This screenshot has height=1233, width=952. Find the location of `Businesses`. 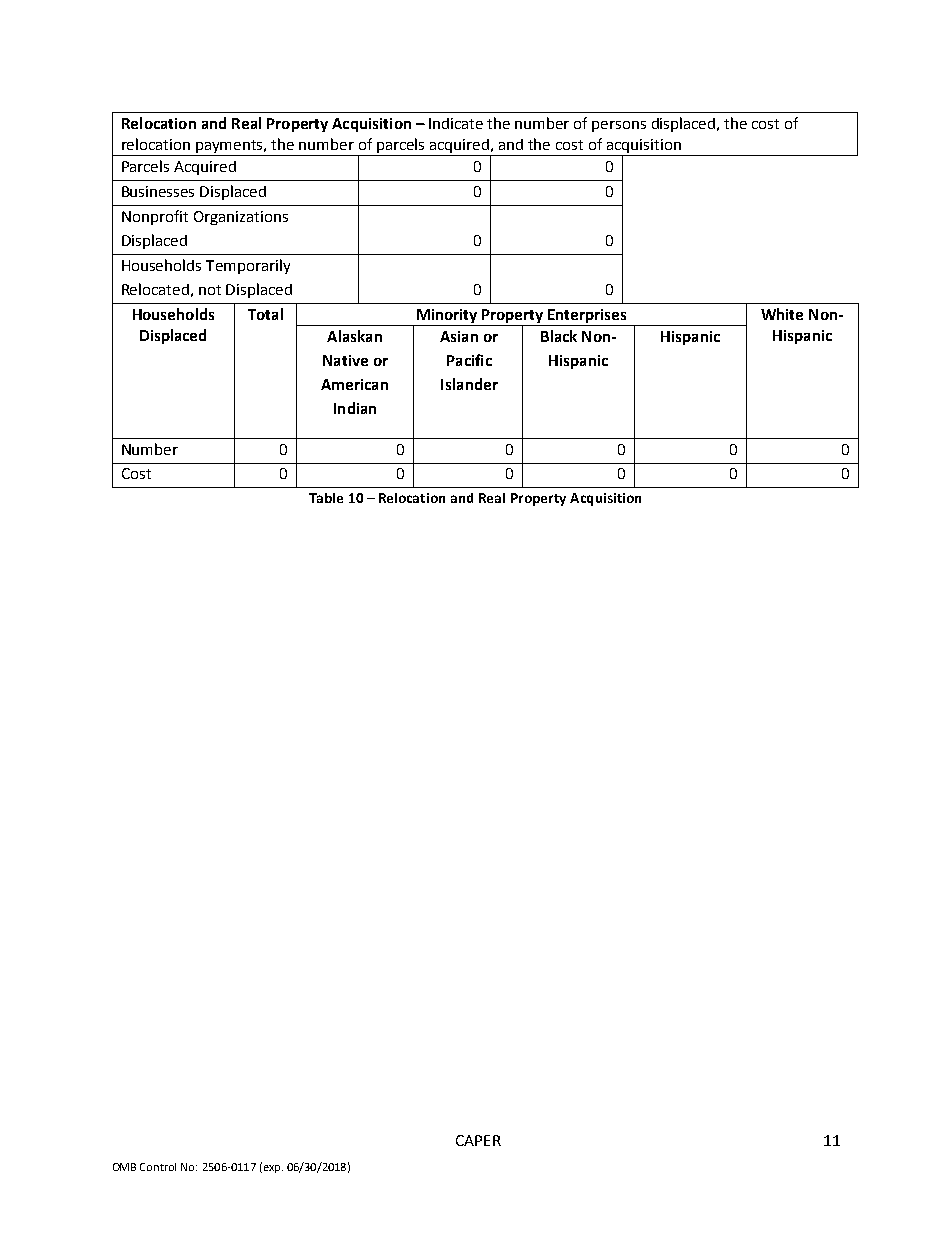

Businesses is located at coordinates (158, 191).
